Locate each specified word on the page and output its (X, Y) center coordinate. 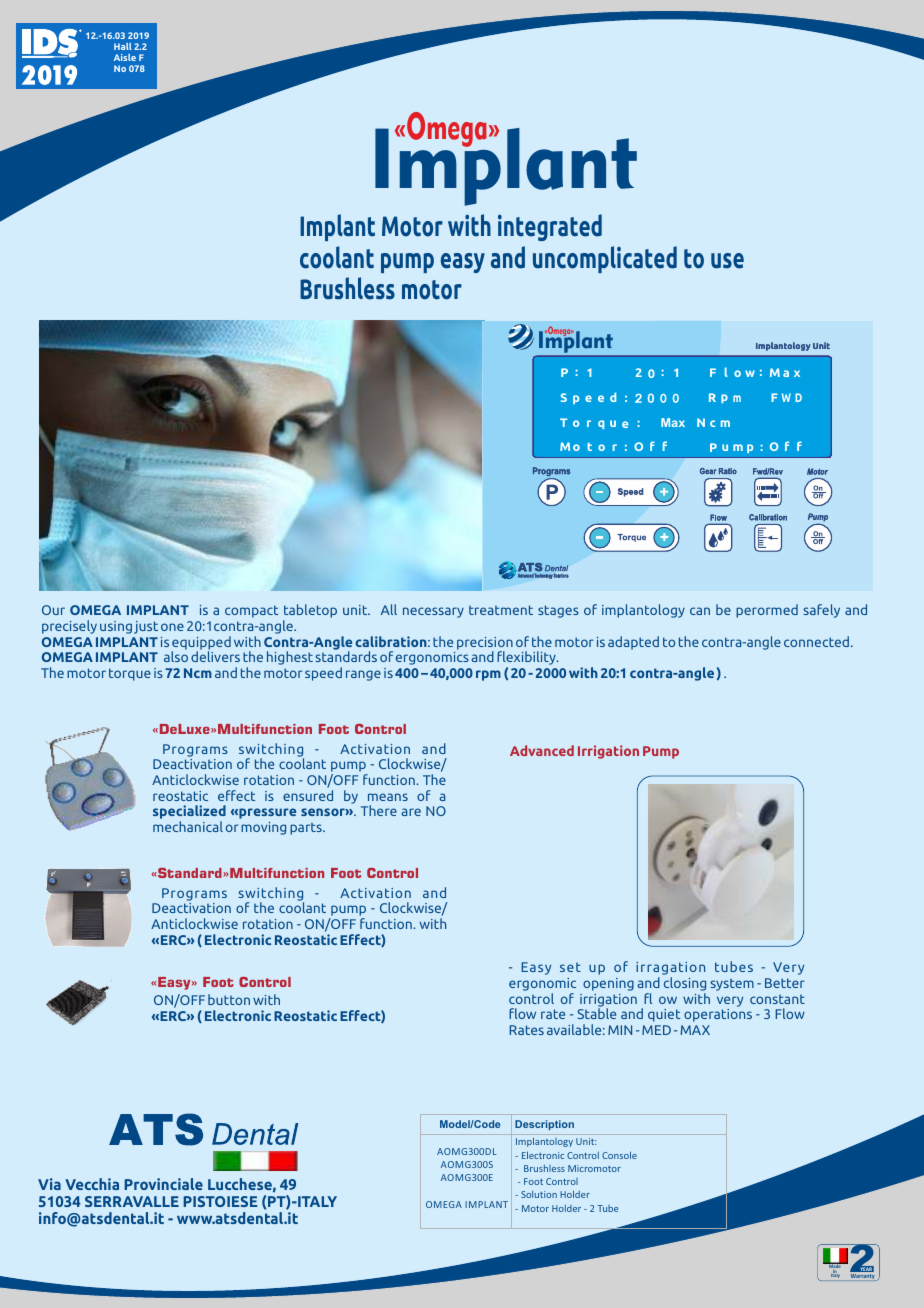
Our (53, 610)
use (727, 261)
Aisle (125, 57)
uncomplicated (605, 259)
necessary (433, 612)
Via (49, 1184)
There (379, 810)
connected (818, 641)
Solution (539, 1194)
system (732, 985)
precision (485, 644)
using (116, 627)
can (700, 611)
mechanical (188, 826)
